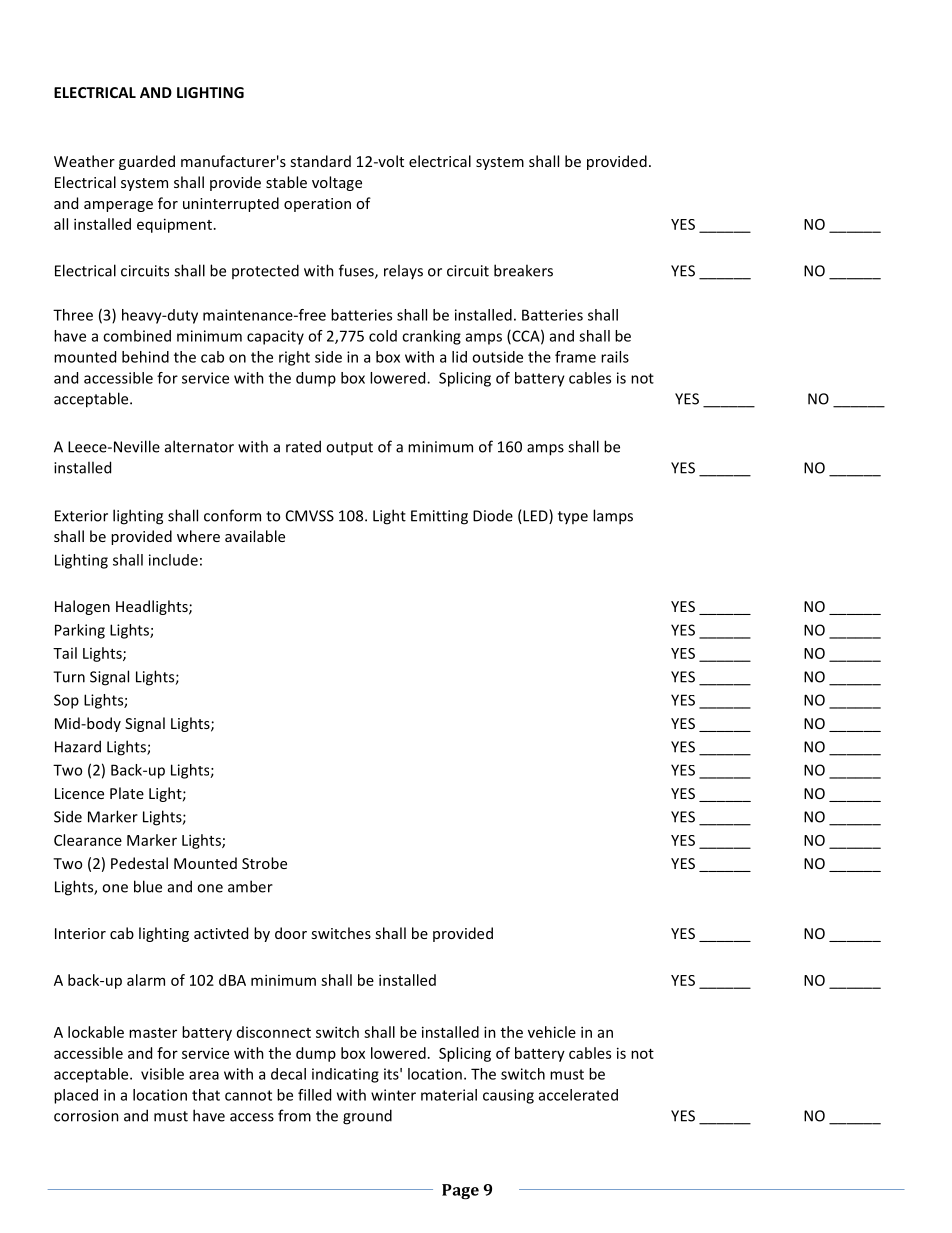 The height and width of the image is (1233, 952). What do you see at coordinates (349, 448) in the image?
I see `output` at bounding box center [349, 448].
